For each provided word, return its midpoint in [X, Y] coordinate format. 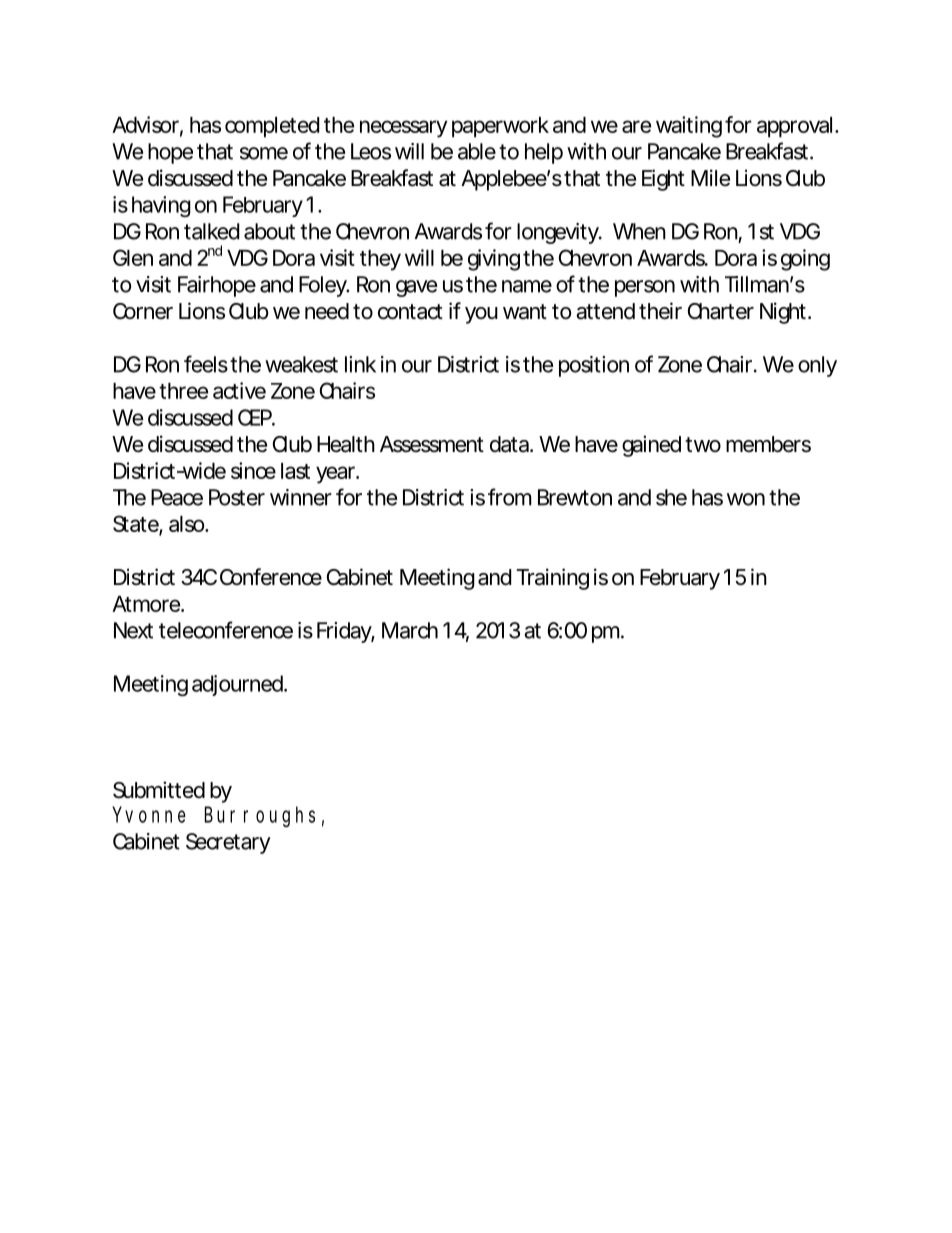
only [817, 366]
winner [301, 497]
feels [206, 364]
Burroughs [260, 816]
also [186, 524]
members [768, 444]
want [525, 312]
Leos [371, 151]
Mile [710, 178]
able [477, 151]
